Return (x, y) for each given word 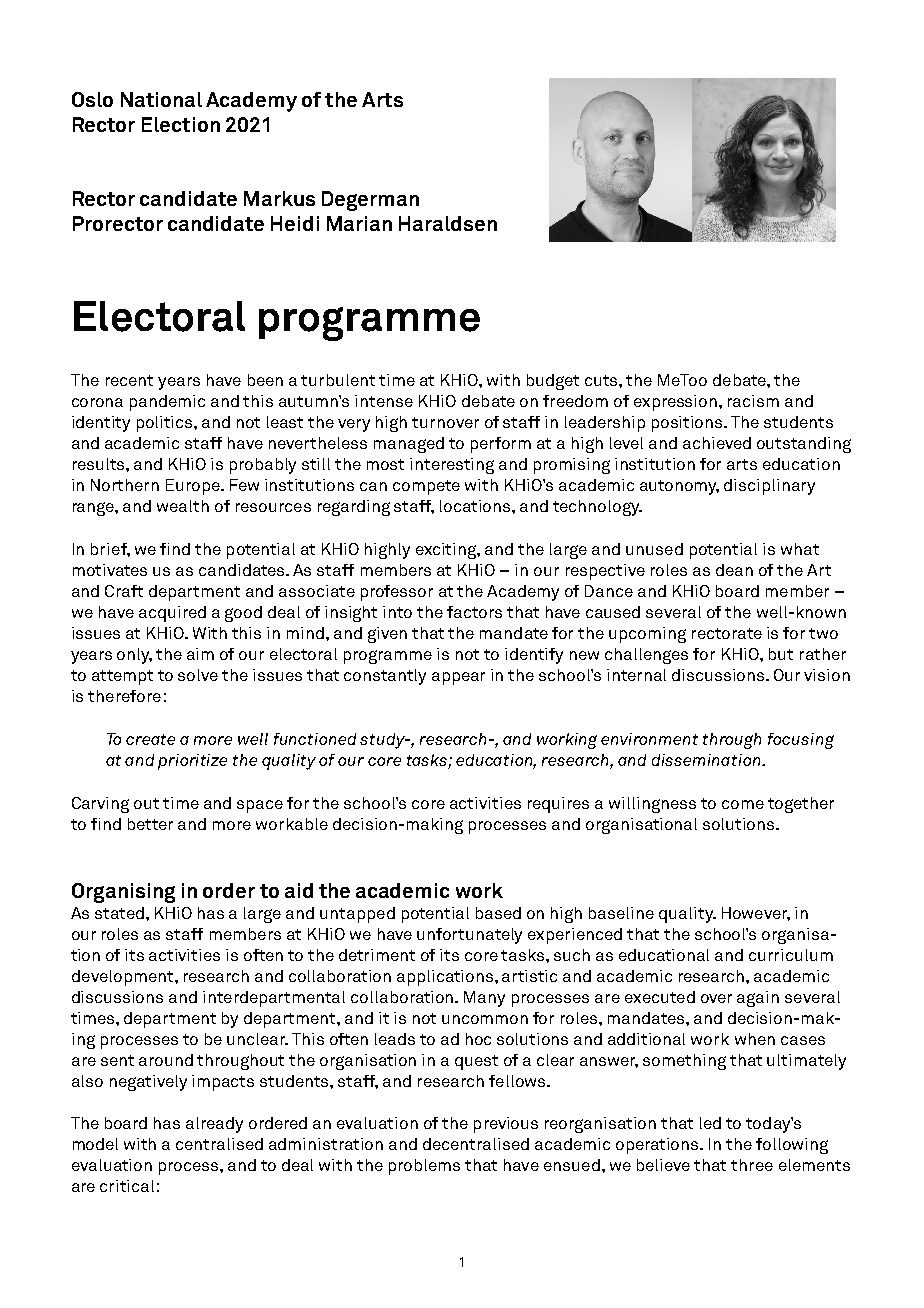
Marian (359, 223)
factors (474, 612)
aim (200, 654)
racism (753, 401)
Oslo (92, 99)
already (214, 1125)
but (781, 654)
